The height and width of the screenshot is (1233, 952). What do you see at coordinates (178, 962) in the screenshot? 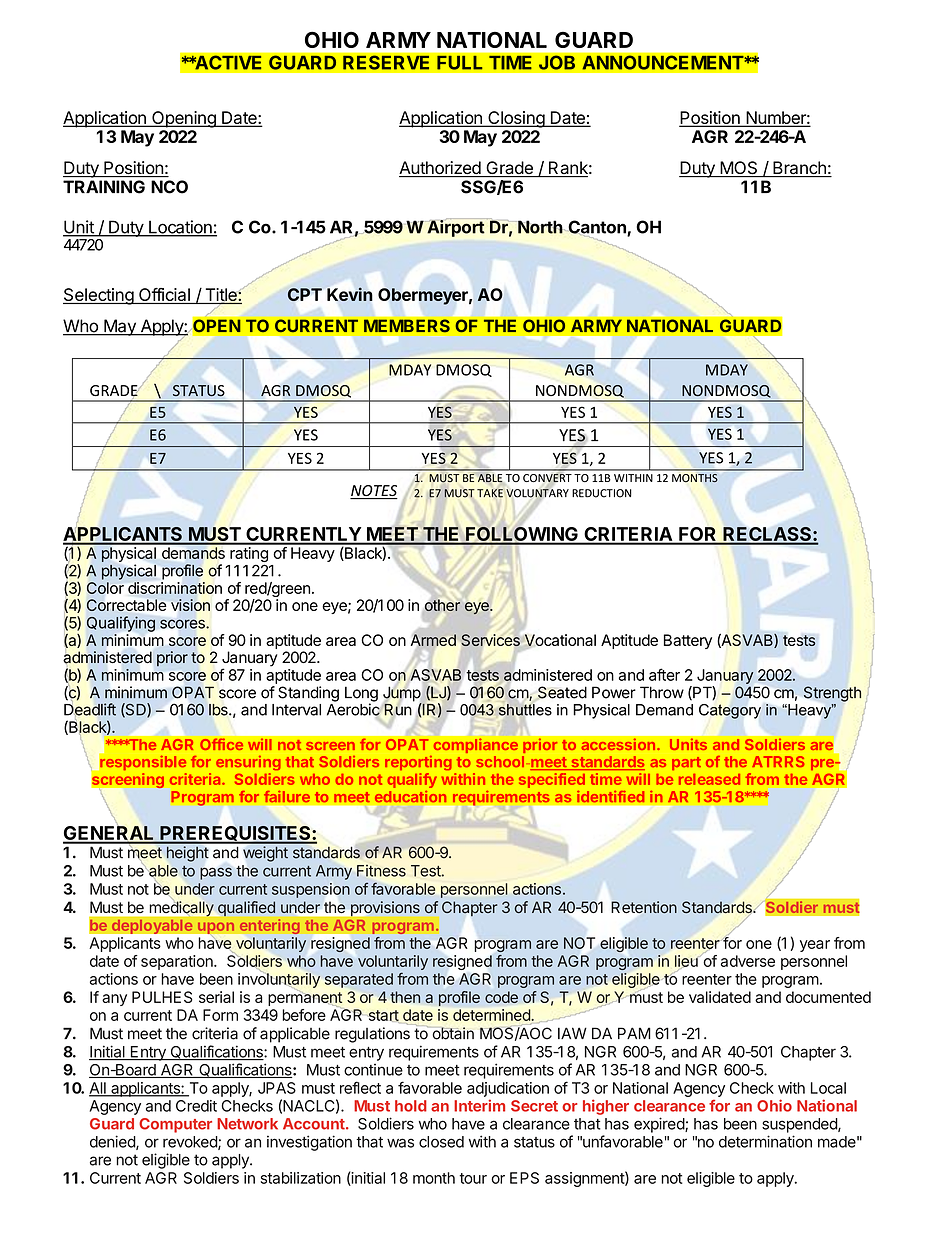
I see `separation` at bounding box center [178, 962].
